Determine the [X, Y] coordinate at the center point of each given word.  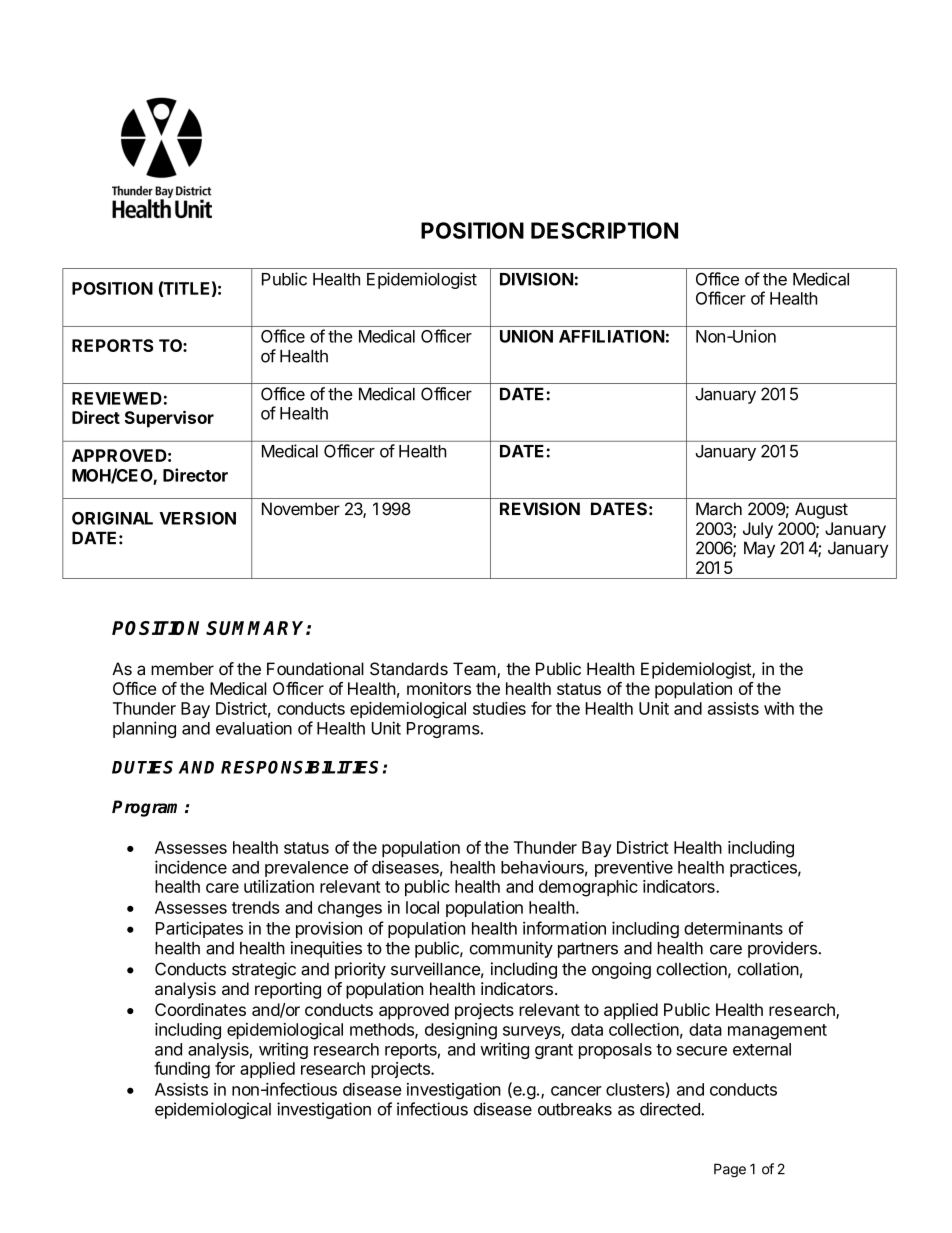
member [182, 669]
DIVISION [536, 279]
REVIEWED [117, 398]
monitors [439, 688]
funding [182, 1070]
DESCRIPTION [604, 230]
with [779, 708]
